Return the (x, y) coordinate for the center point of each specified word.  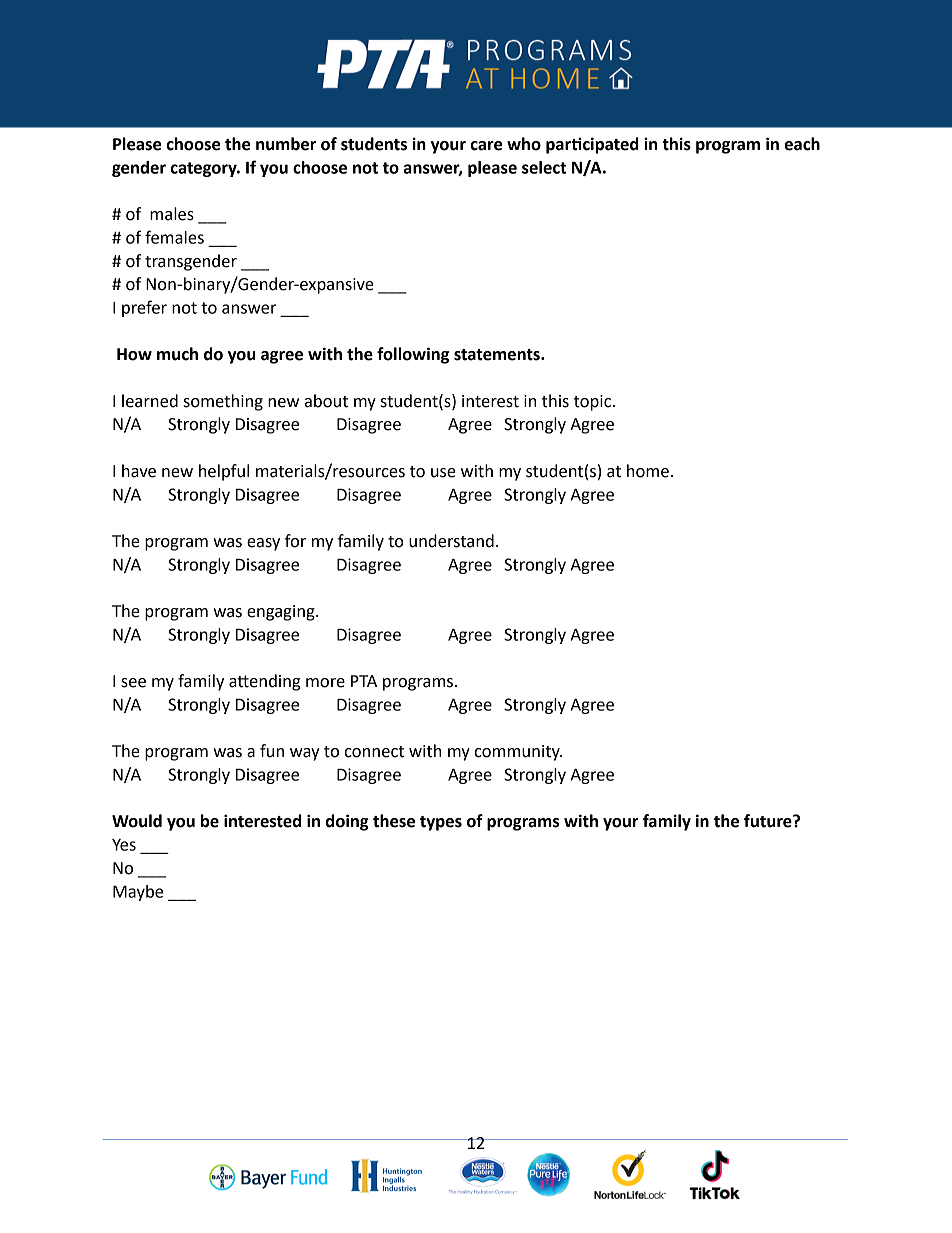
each (802, 144)
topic (592, 403)
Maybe (138, 893)
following (413, 355)
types (441, 823)
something (223, 402)
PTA (364, 681)
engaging (282, 613)
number (286, 144)
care (486, 146)
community (518, 753)
